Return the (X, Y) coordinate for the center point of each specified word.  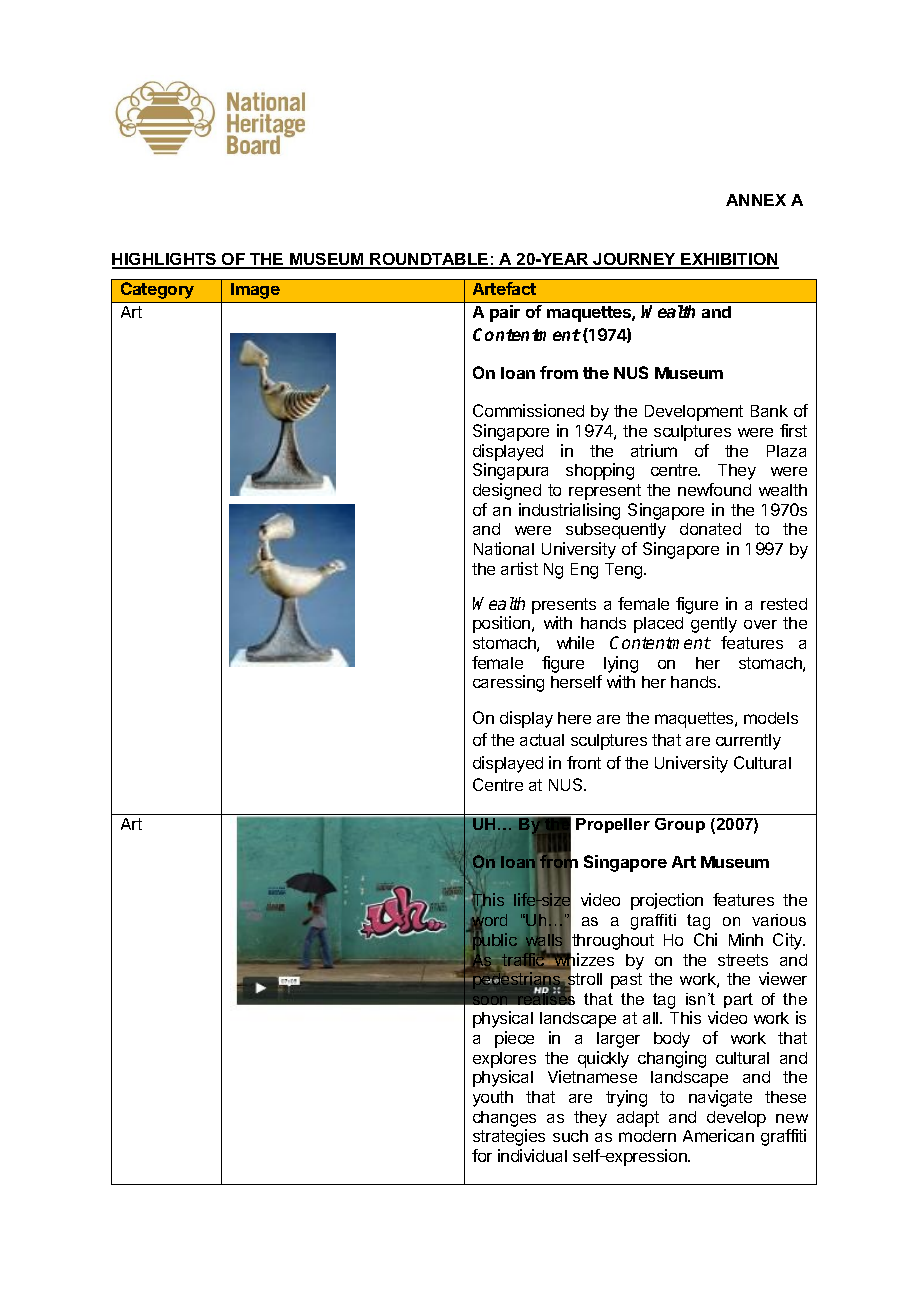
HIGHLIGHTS (165, 260)
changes (504, 1119)
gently (714, 625)
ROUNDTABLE (430, 260)
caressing (508, 683)
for (482, 1155)
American (718, 1135)
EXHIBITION (729, 260)
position (503, 624)
